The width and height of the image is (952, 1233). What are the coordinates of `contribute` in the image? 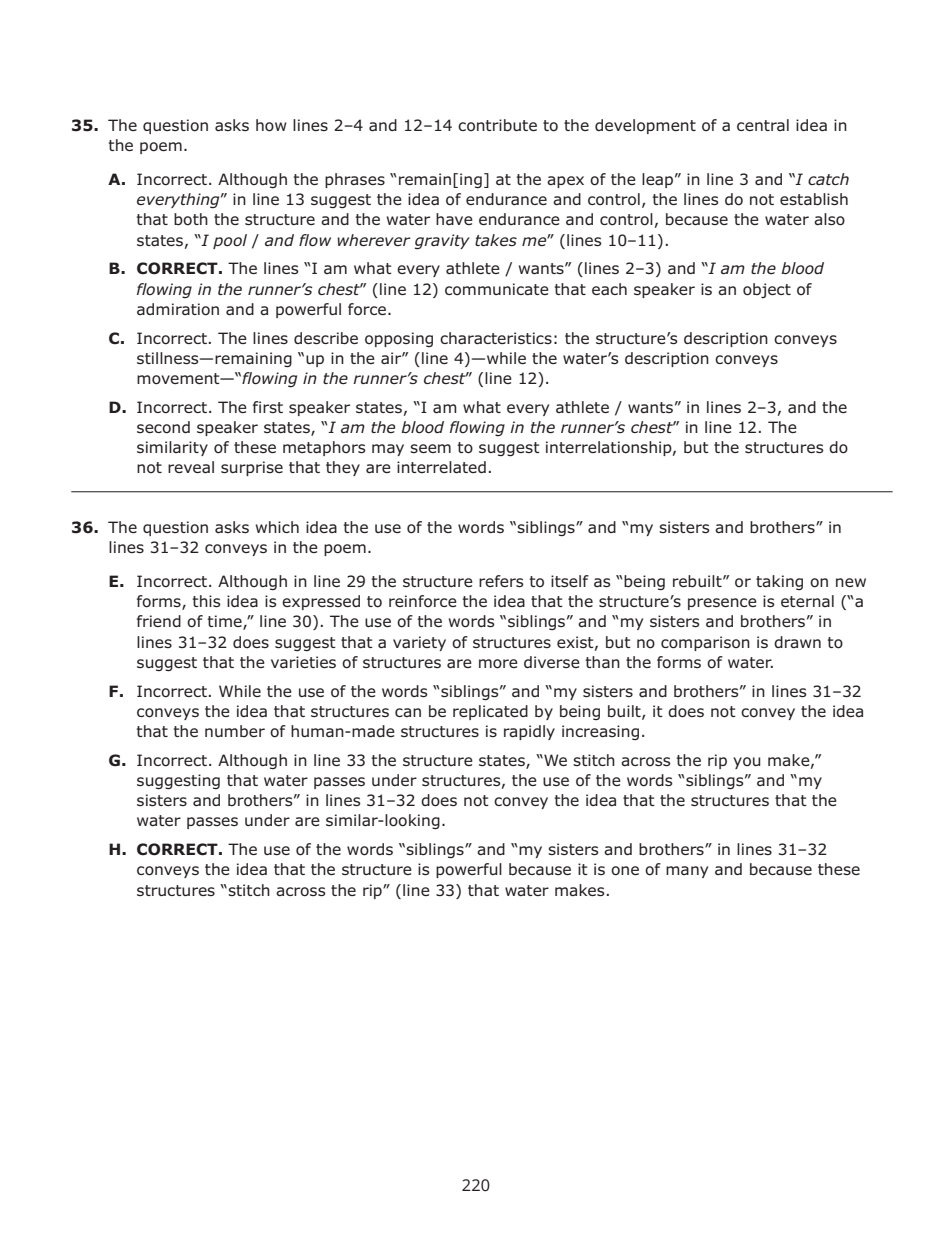 It's located at (497, 125).
